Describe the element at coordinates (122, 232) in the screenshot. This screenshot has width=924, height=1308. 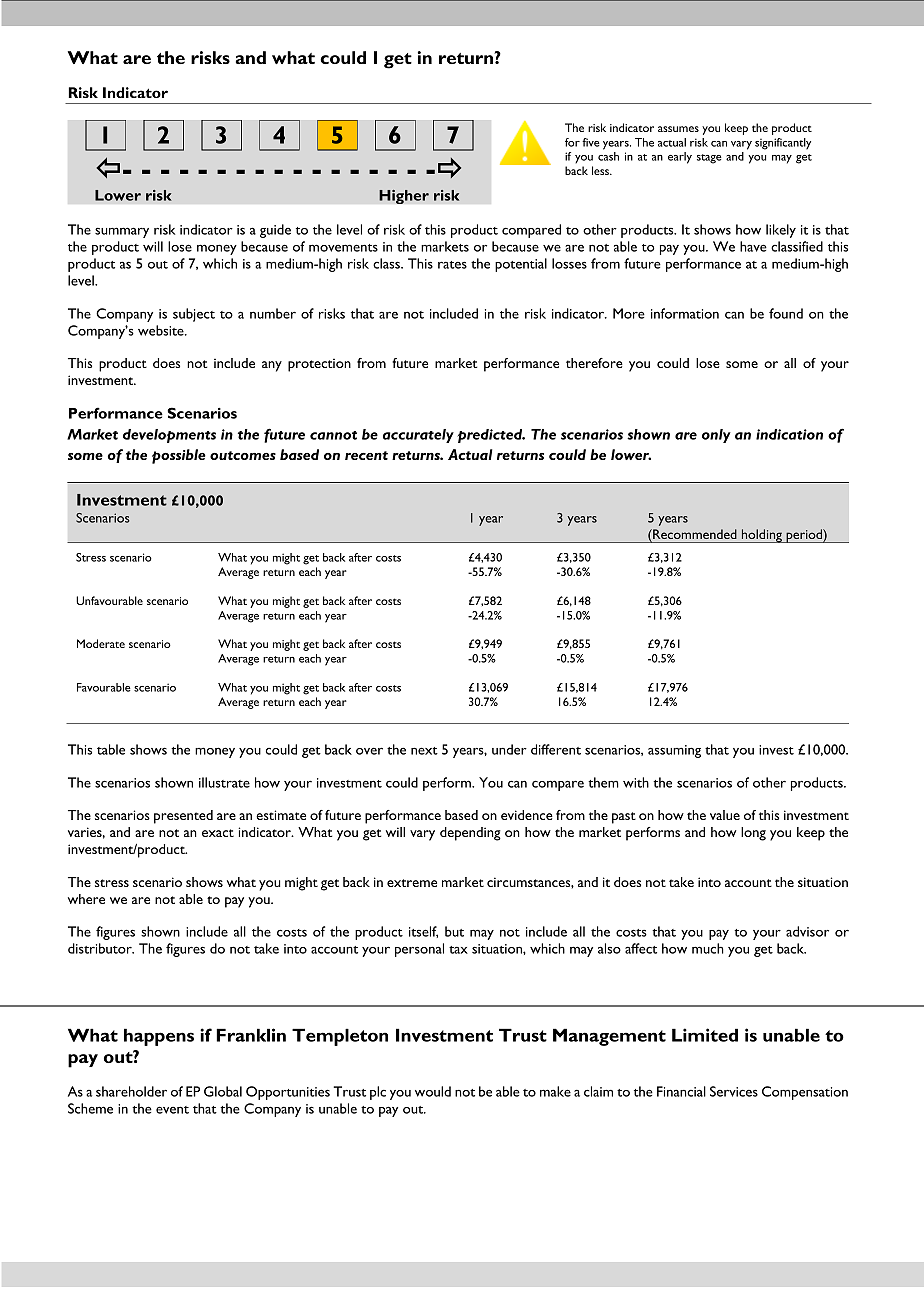
I see `summary` at that location.
